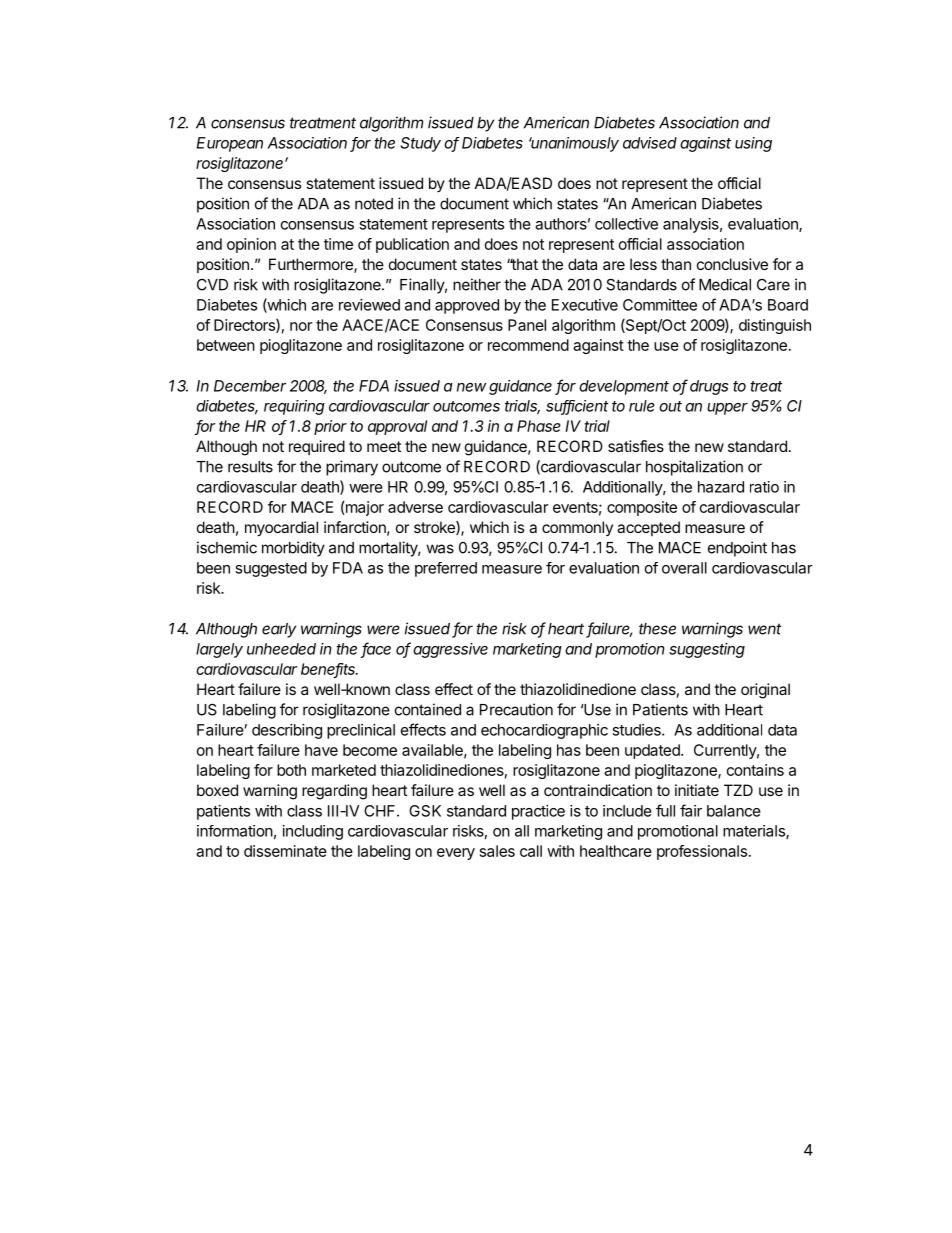 Image resolution: width=952 pixels, height=1233 pixels. Describe the element at coordinates (281, 649) in the screenshot. I see `unheeded` at that location.
